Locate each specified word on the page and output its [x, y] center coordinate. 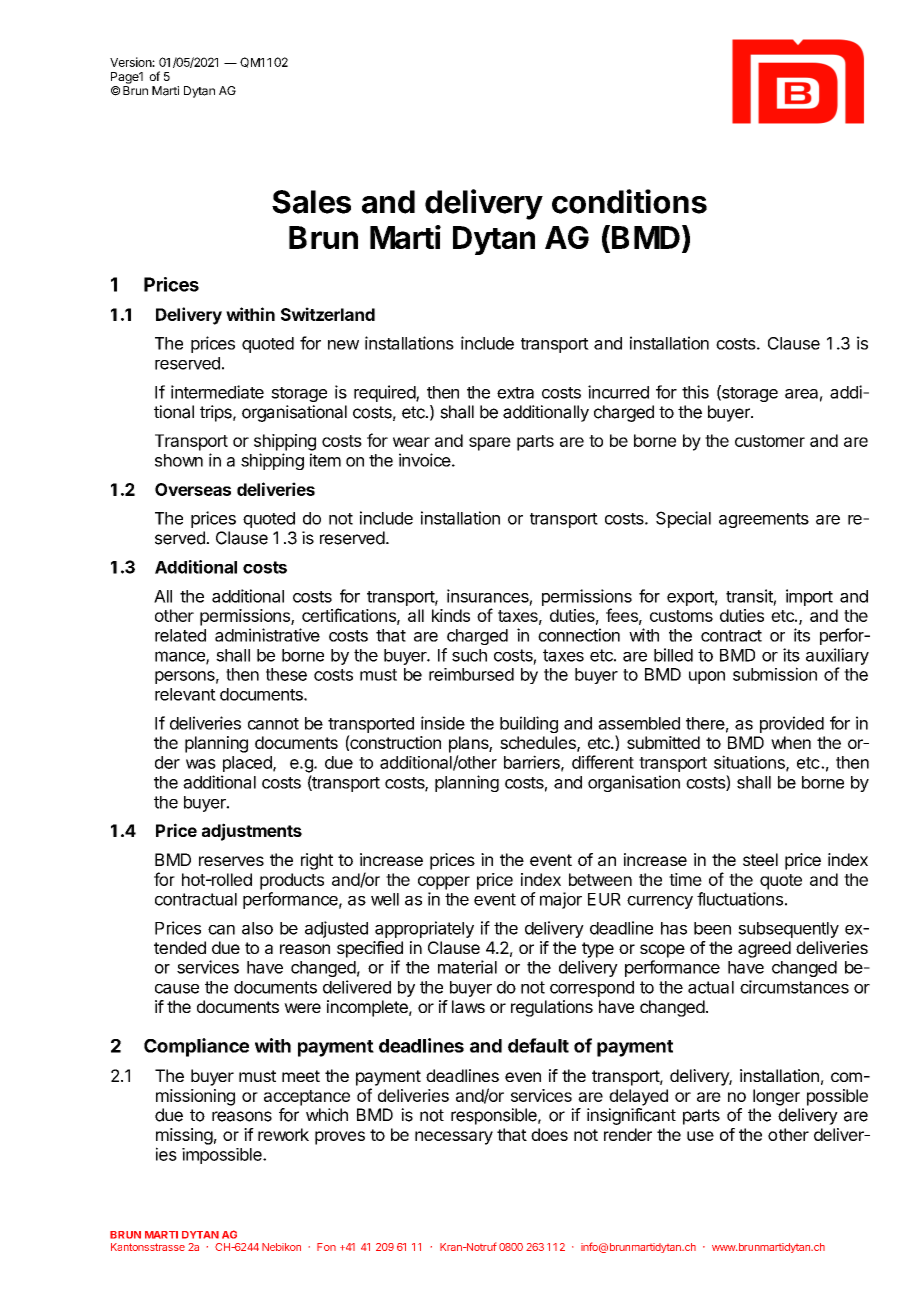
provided [792, 724]
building [529, 724]
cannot [273, 724]
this [695, 392]
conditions [629, 201]
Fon [326, 1247]
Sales [311, 202]
